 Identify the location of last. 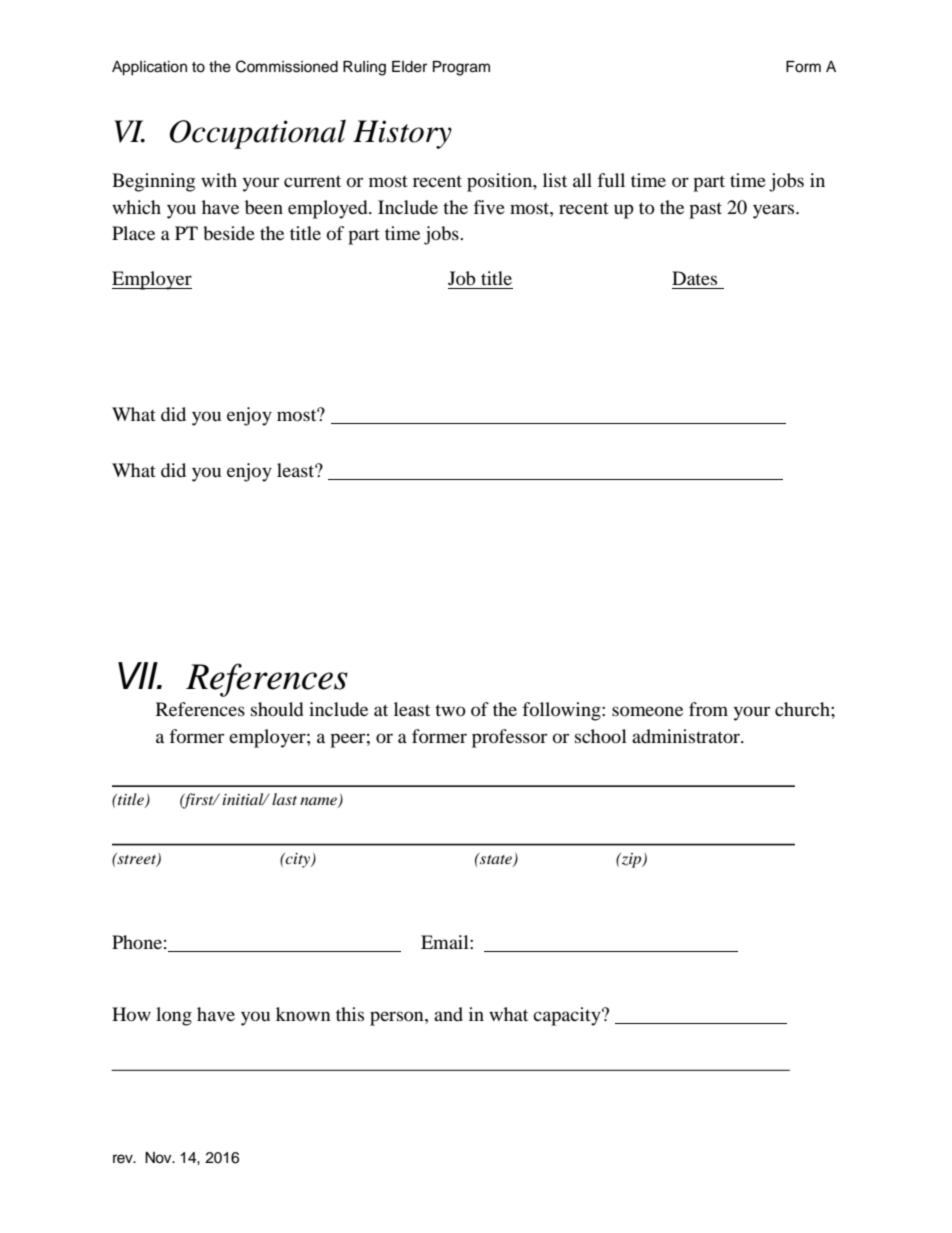
(284, 799).
